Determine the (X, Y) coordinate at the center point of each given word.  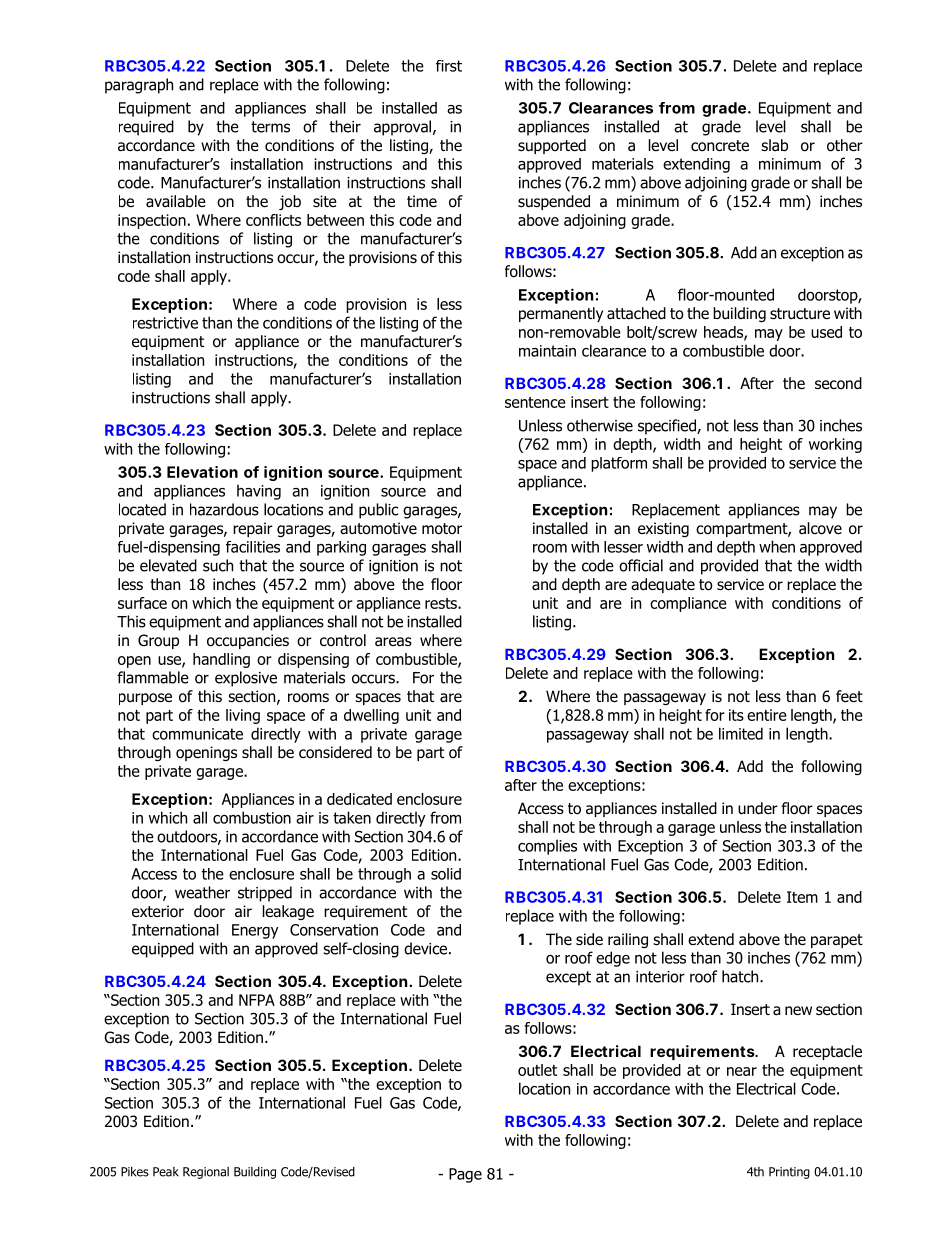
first (449, 66)
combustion (252, 817)
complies (547, 847)
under (758, 808)
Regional (206, 1173)
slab (774, 145)
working (835, 445)
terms (270, 127)
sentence (535, 402)
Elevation (202, 472)
